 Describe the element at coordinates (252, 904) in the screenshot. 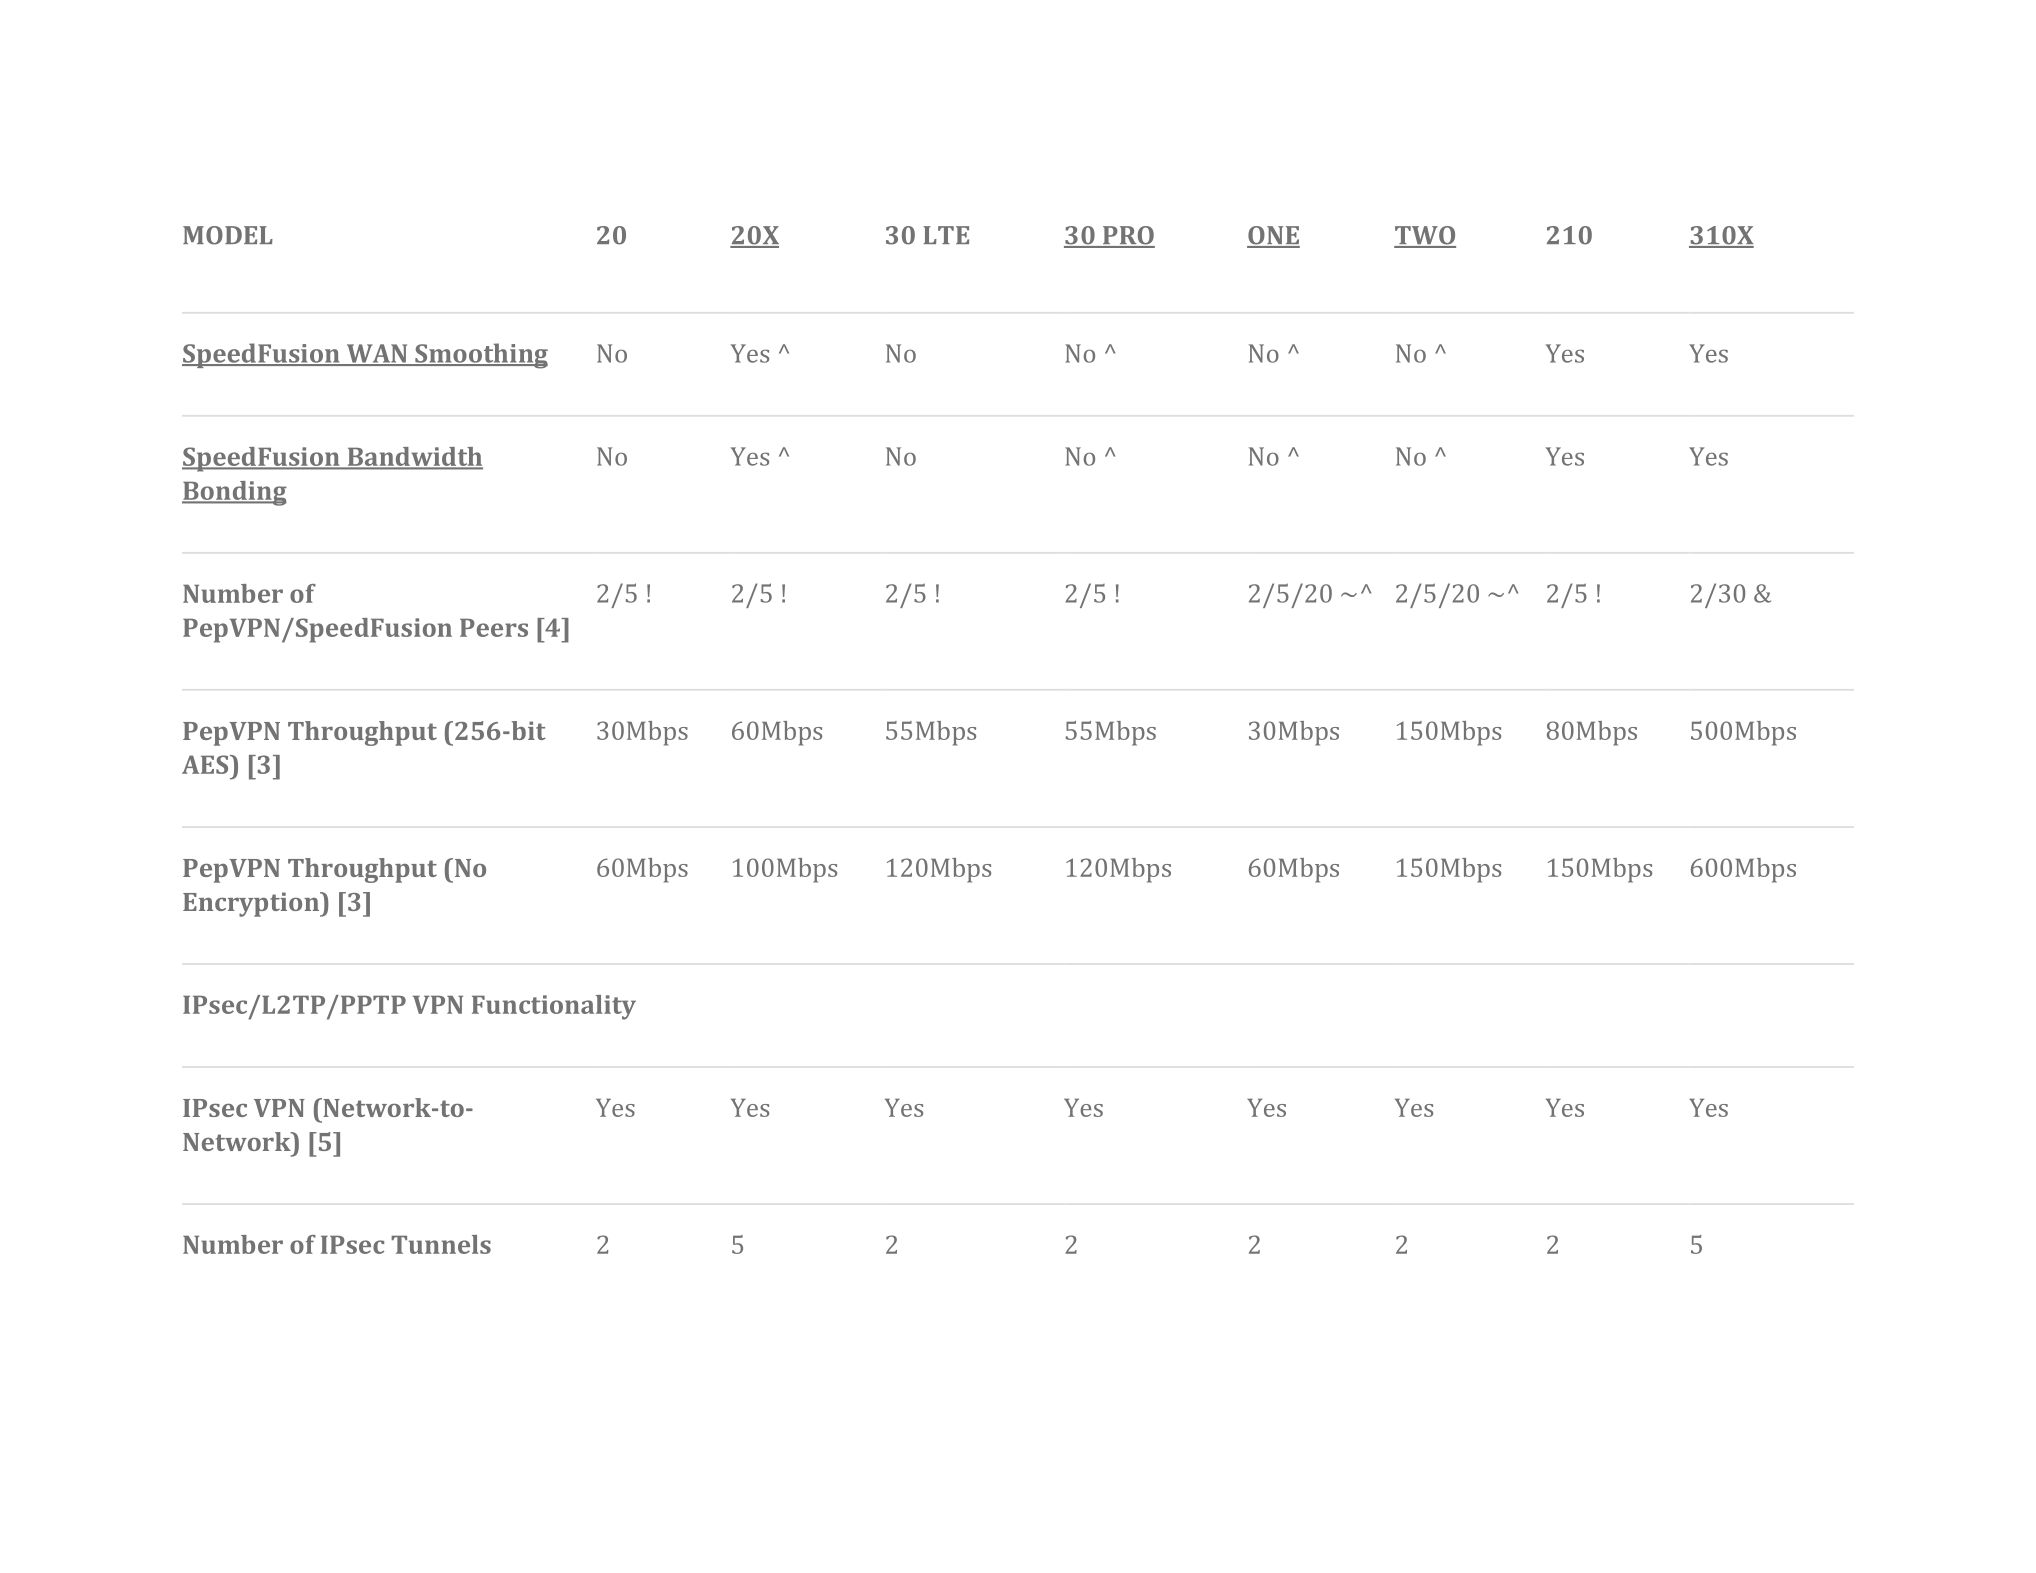

I see `Encryption` at that location.
